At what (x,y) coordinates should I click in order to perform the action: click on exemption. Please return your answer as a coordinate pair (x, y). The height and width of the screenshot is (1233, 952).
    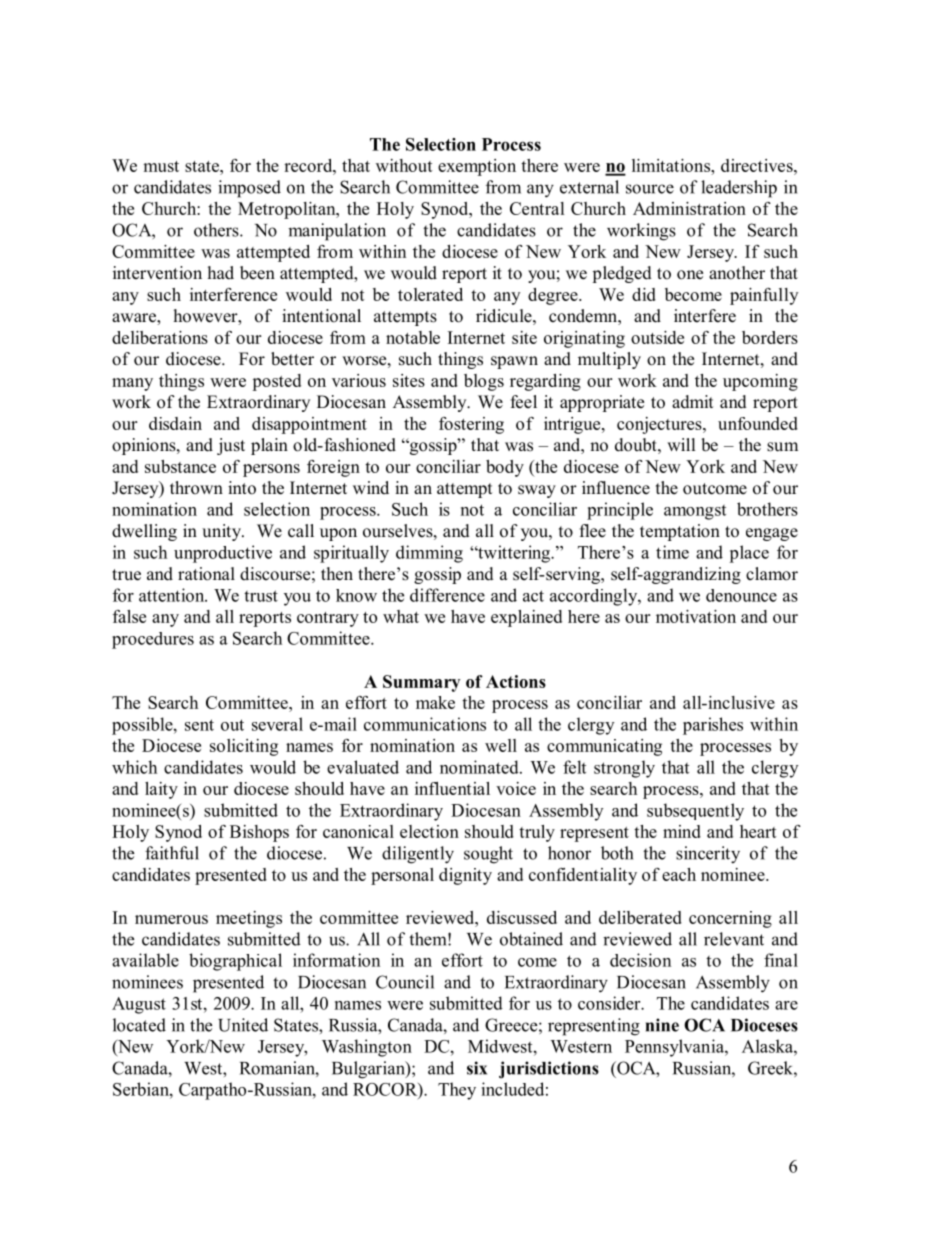
    Looking at the image, I should click on (477, 167).
